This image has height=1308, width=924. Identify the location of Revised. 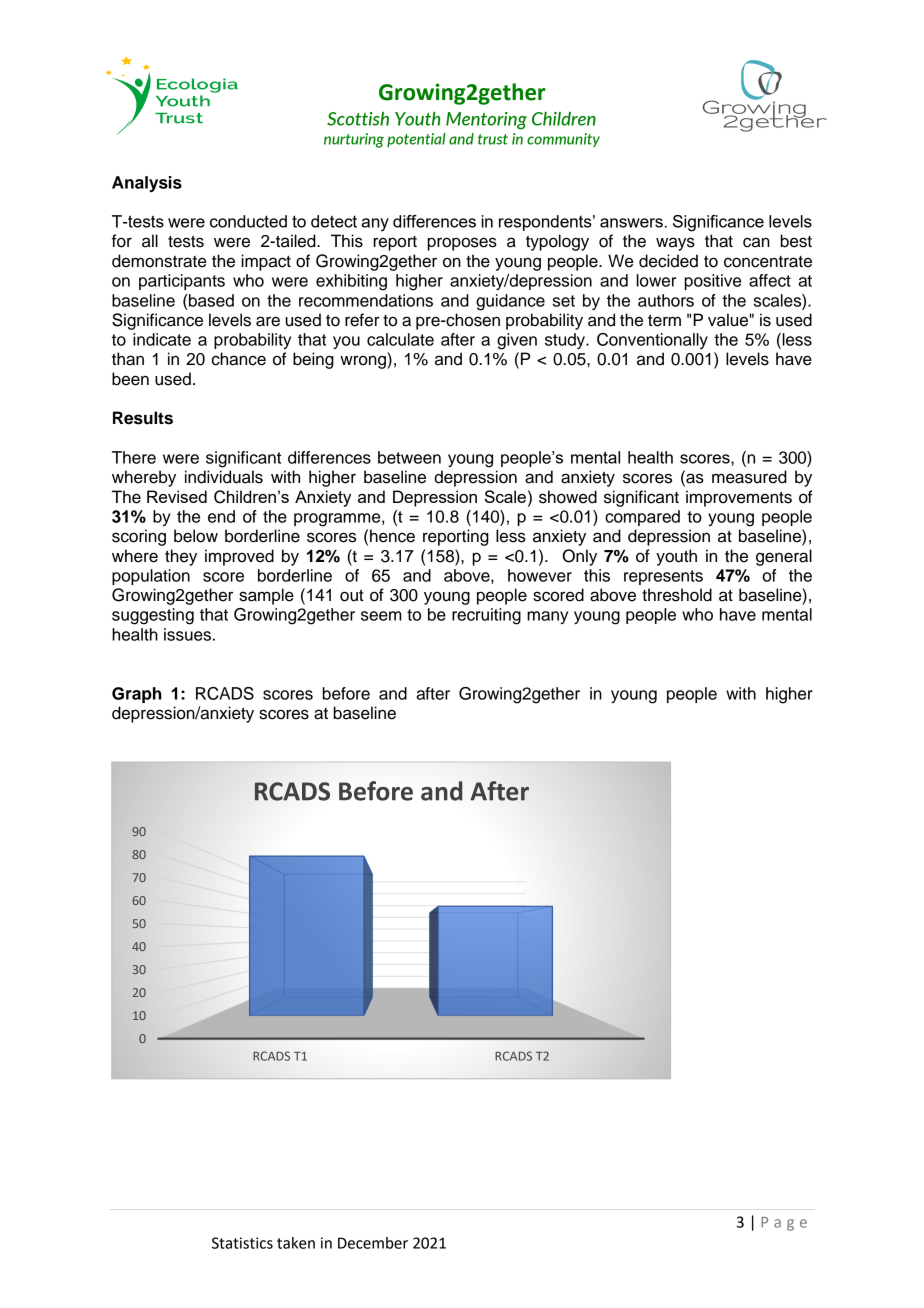
(177, 496).
